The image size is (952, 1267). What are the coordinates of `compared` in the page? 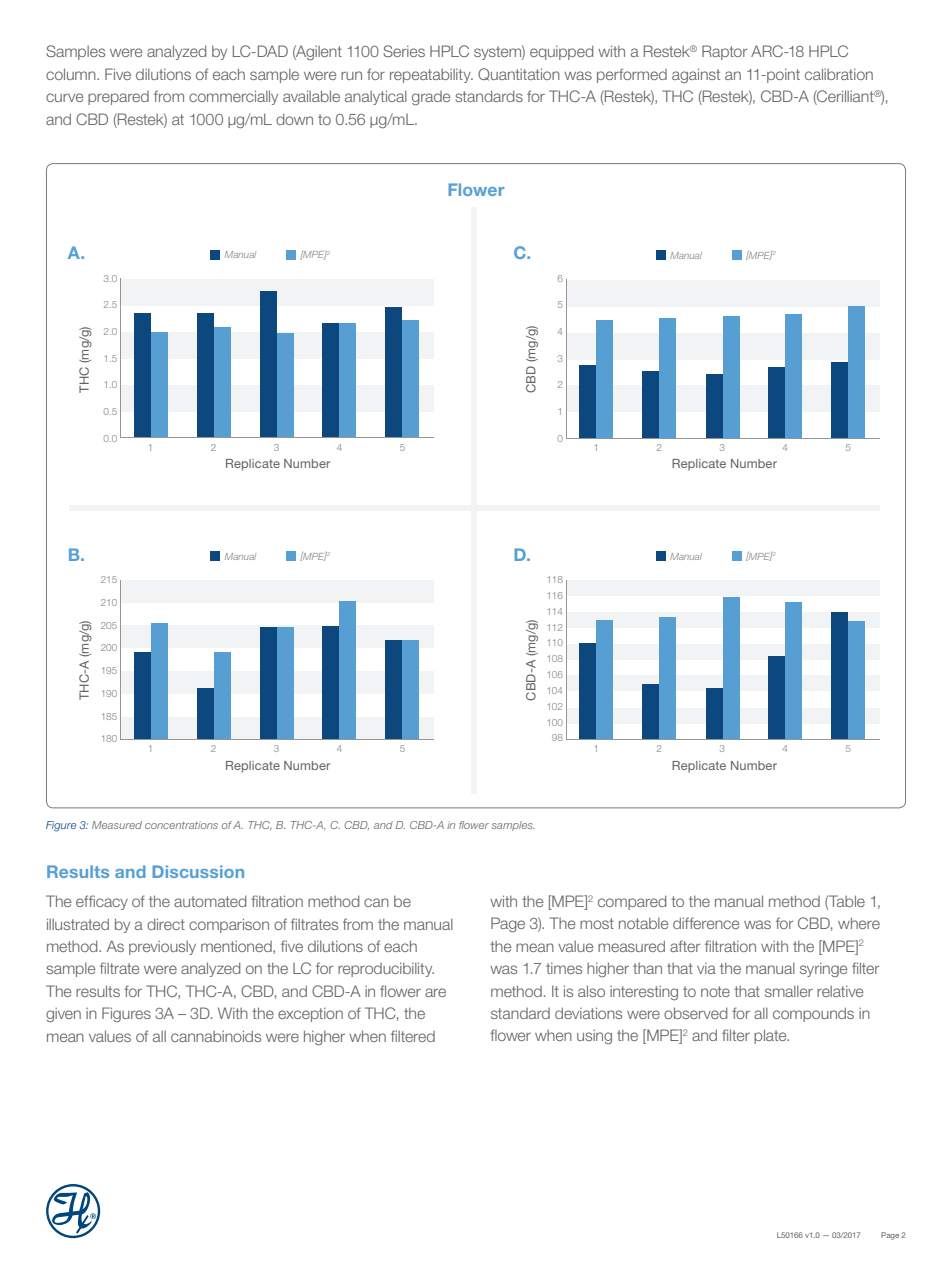 It's located at (632, 902).
